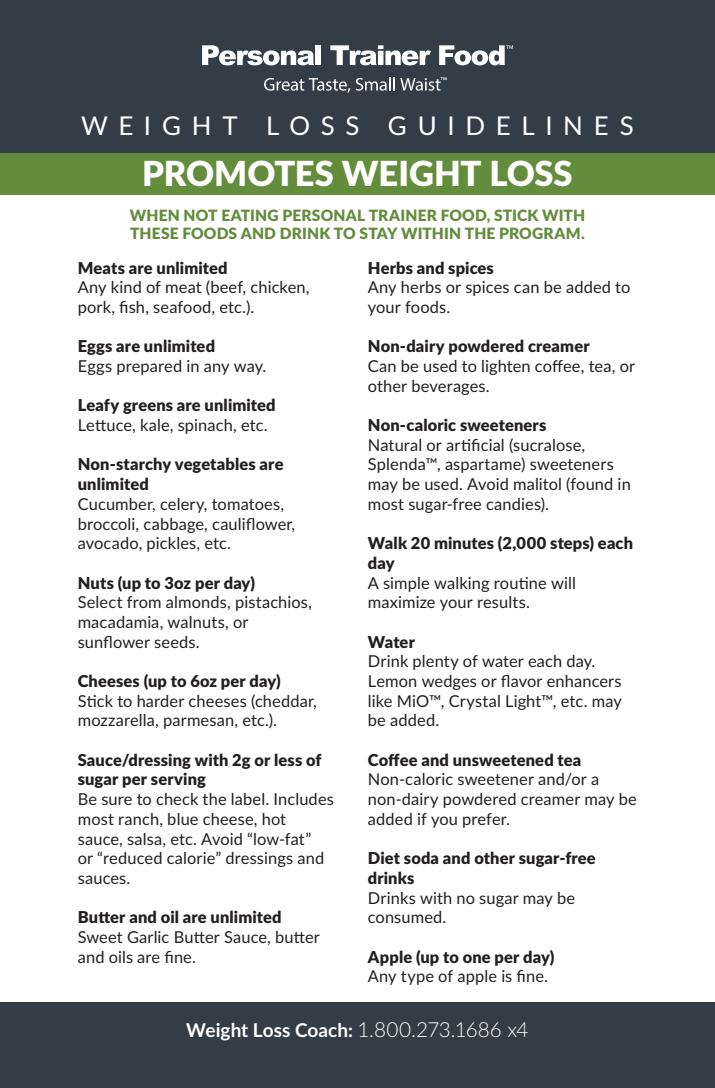 The image size is (715, 1088). Describe the element at coordinates (154, 215) in the screenshot. I see `WHEN` at that location.
